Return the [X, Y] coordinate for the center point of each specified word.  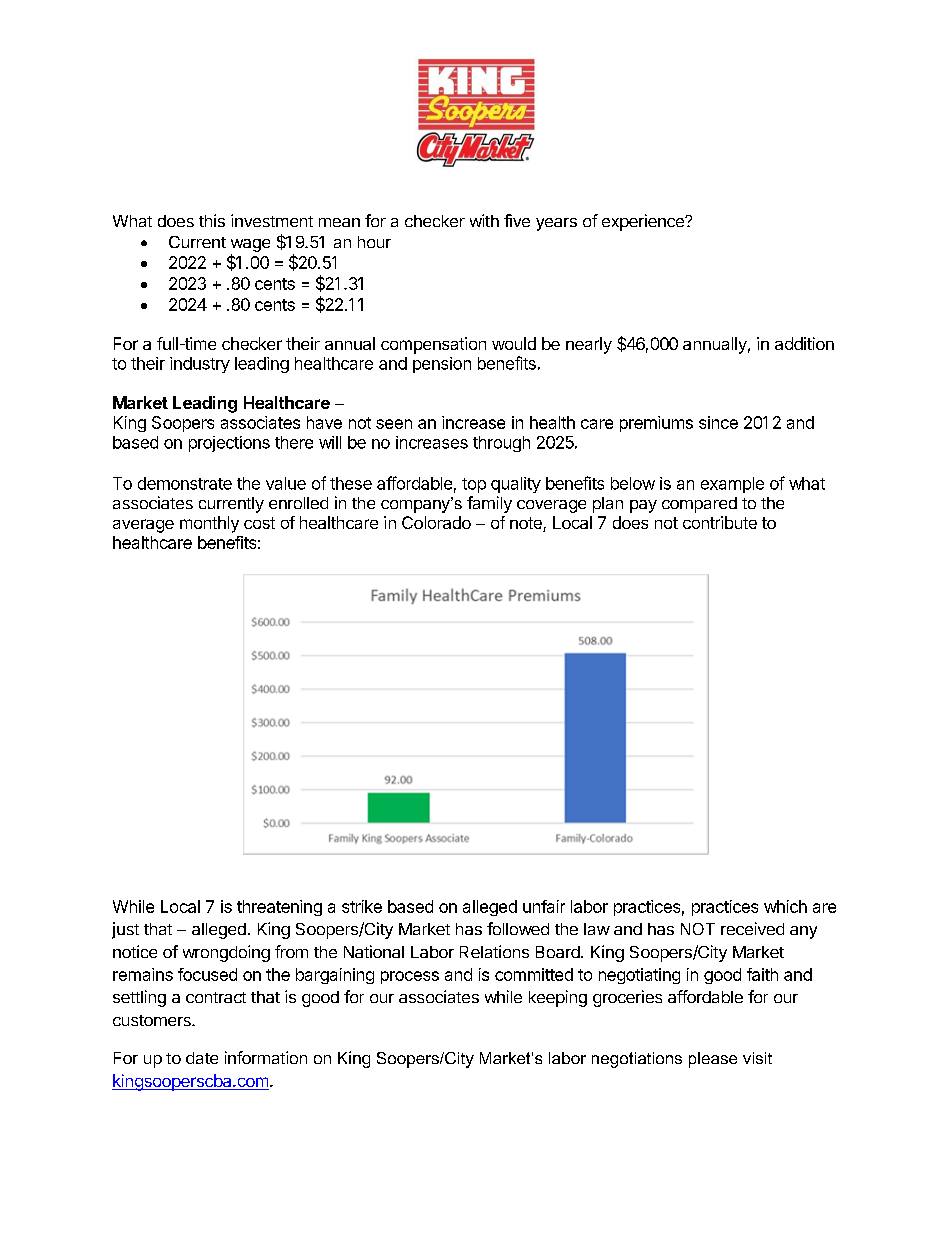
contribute [720, 522]
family [489, 504]
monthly [209, 524]
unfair [544, 906]
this [212, 220]
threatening [279, 908]
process [410, 977]
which [785, 906]
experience [644, 222]
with [484, 220]
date [202, 1058]
